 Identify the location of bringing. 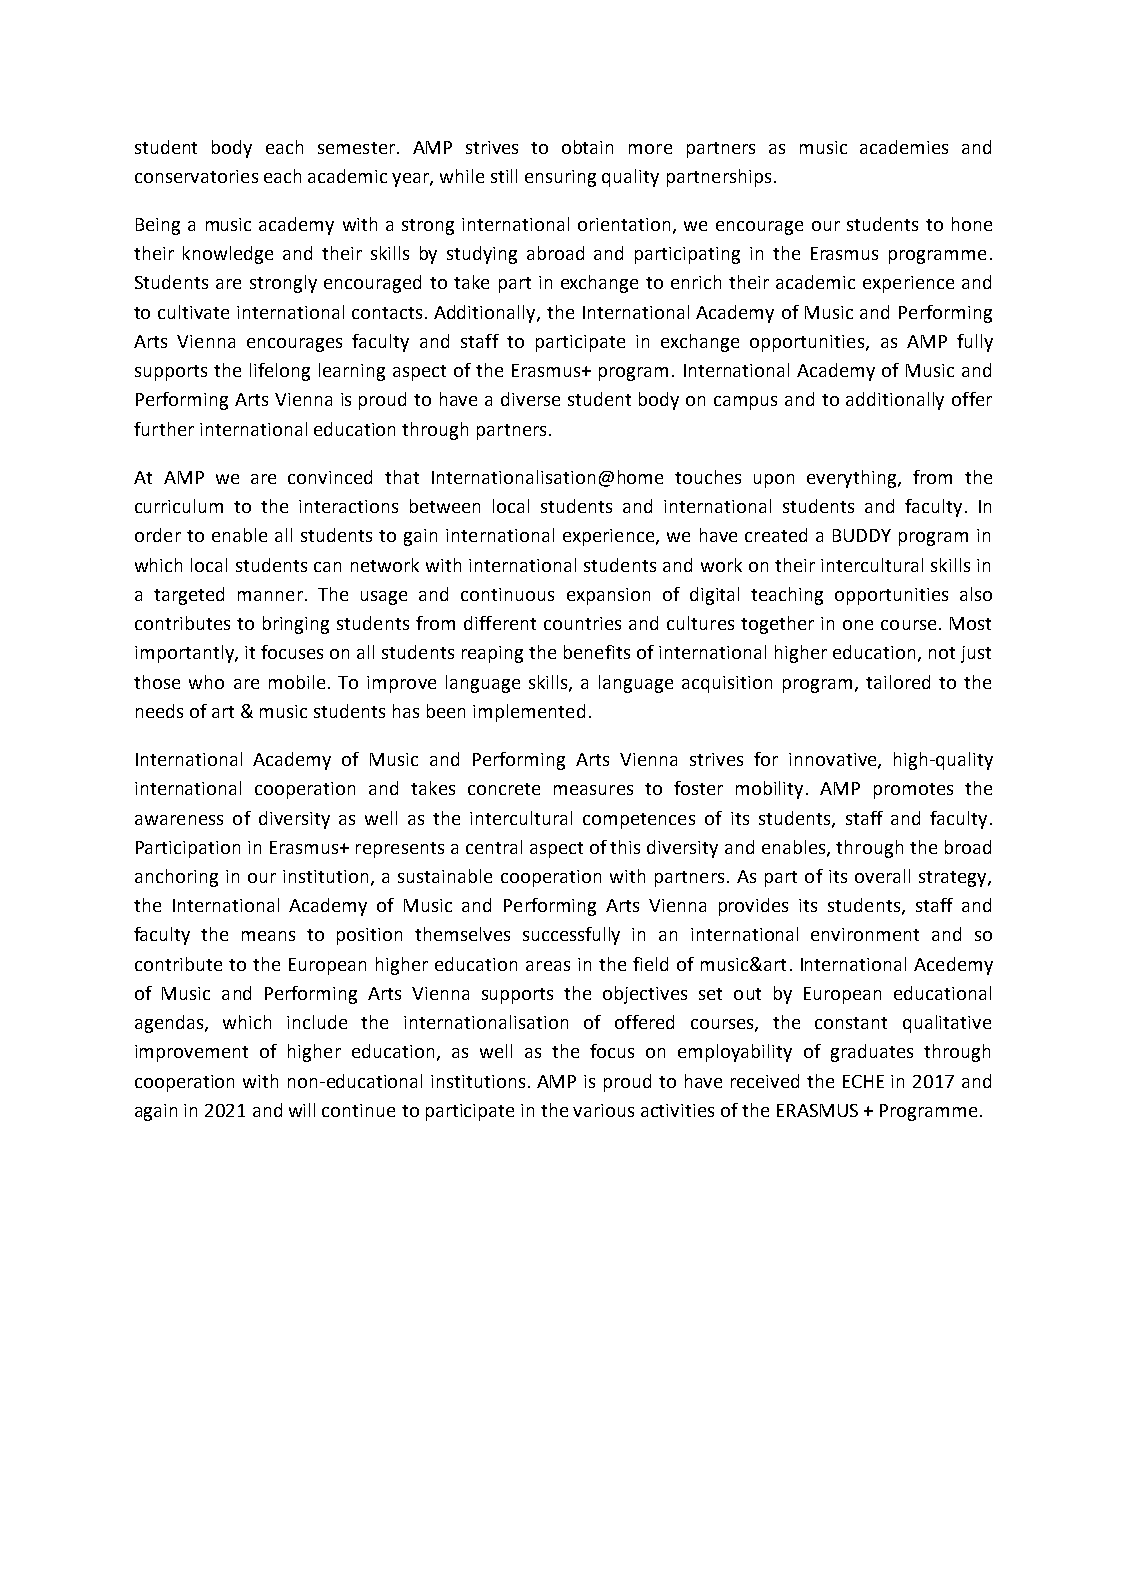
(296, 625).
